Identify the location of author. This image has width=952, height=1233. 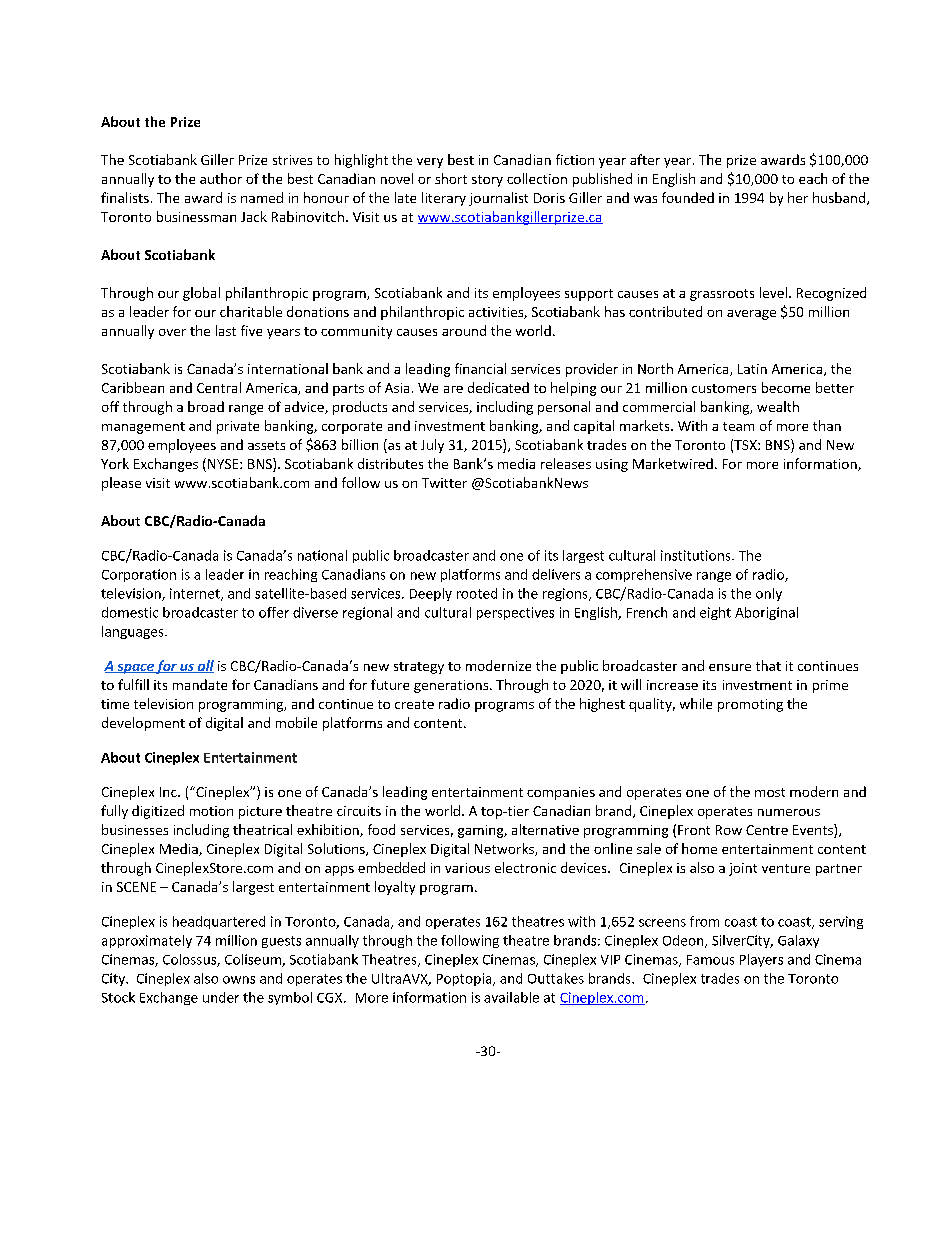
(221, 178).
